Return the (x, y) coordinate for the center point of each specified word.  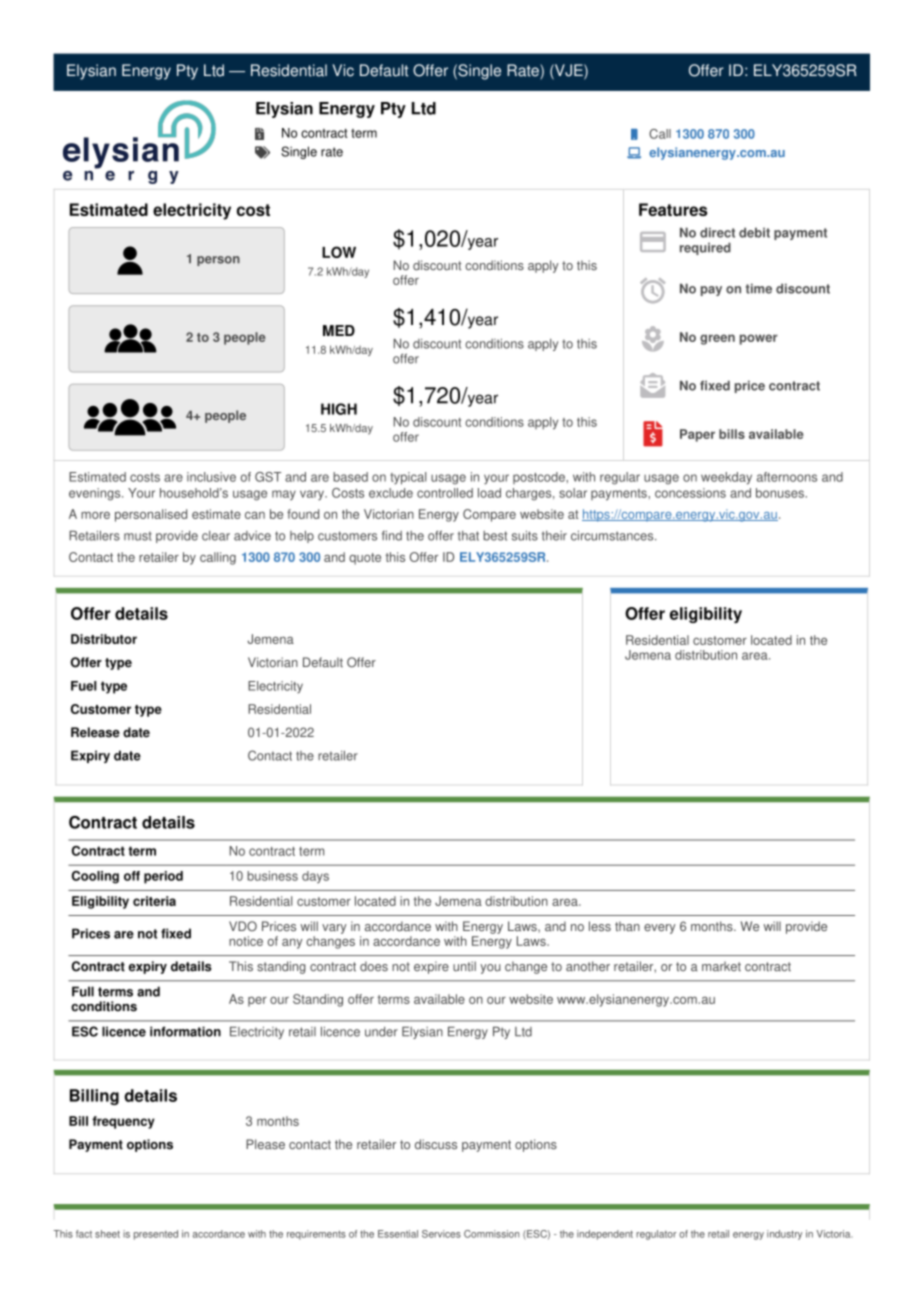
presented (156, 1235)
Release (95, 732)
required (705, 248)
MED (339, 330)
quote (365, 559)
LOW (339, 252)
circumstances (613, 536)
